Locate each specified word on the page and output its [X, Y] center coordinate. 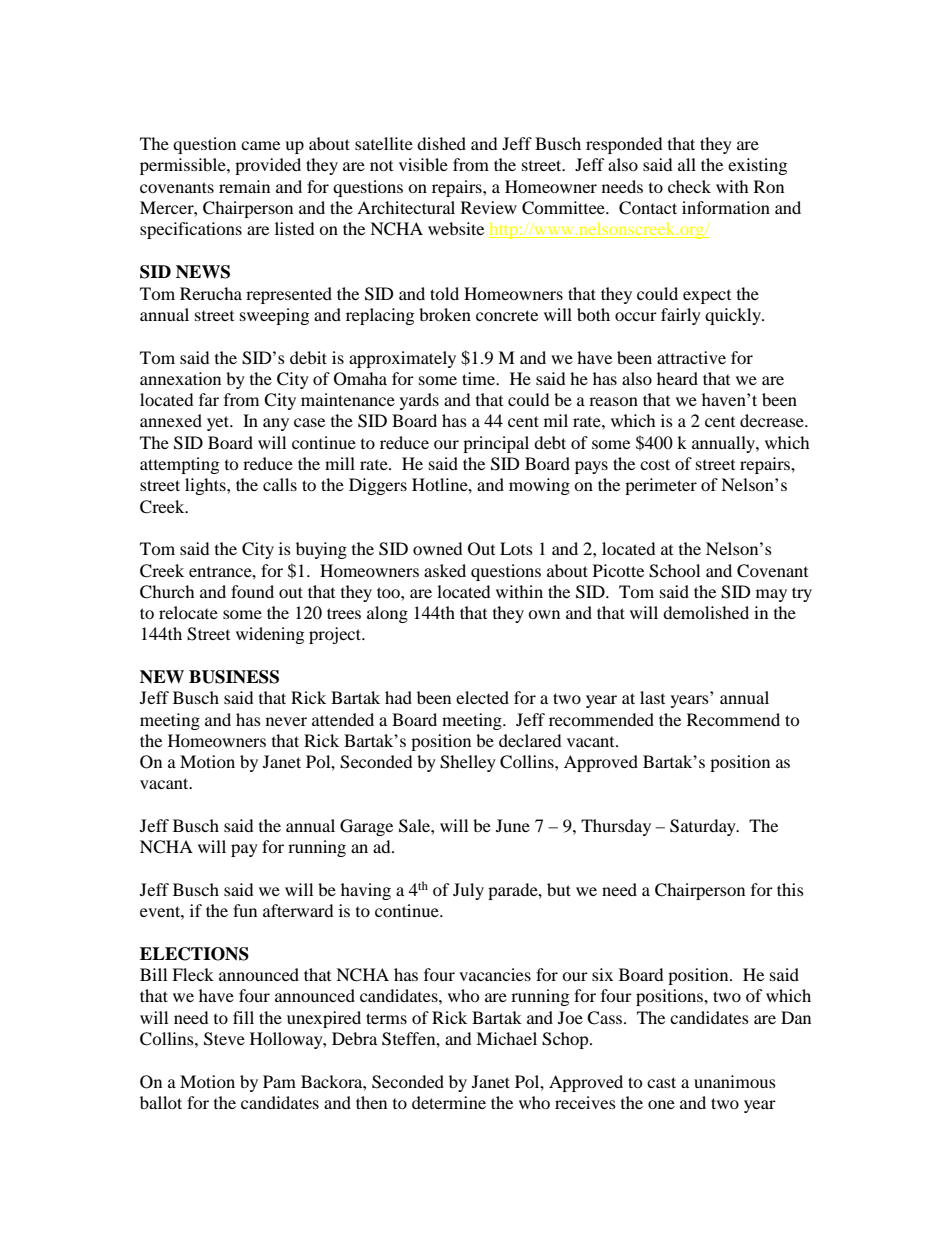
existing [757, 166]
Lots [516, 548]
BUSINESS [234, 677]
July [468, 891]
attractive [691, 357]
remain [244, 186]
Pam [279, 1081]
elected [482, 697]
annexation [180, 378]
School [674, 571]
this [790, 889]
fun [245, 910]
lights [206, 486]
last [652, 697]
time [480, 378]
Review [489, 207]
